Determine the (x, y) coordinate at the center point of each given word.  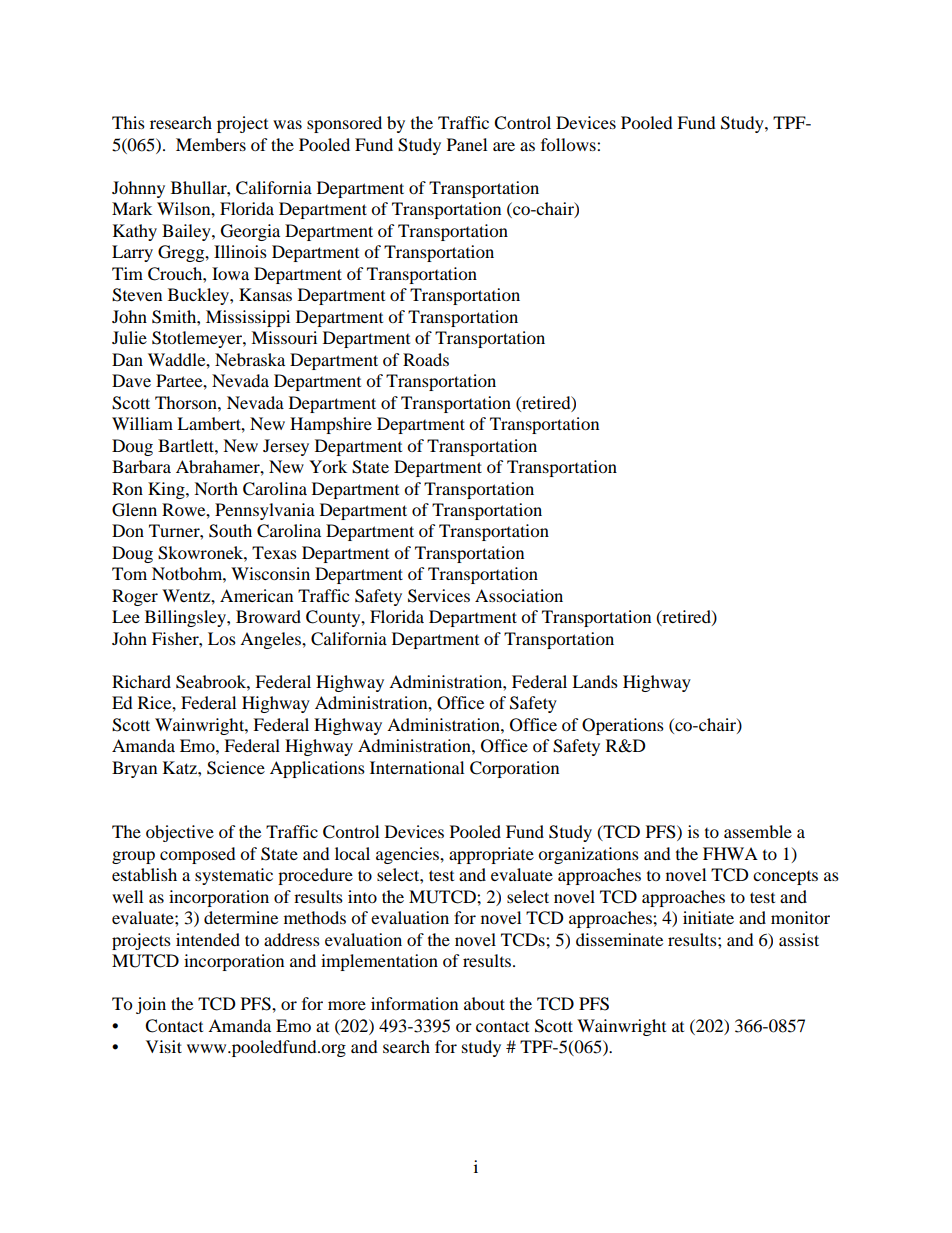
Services (439, 596)
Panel (467, 144)
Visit (164, 1046)
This (128, 122)
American (256, 595)
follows (569, 144)
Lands (595, 681)
